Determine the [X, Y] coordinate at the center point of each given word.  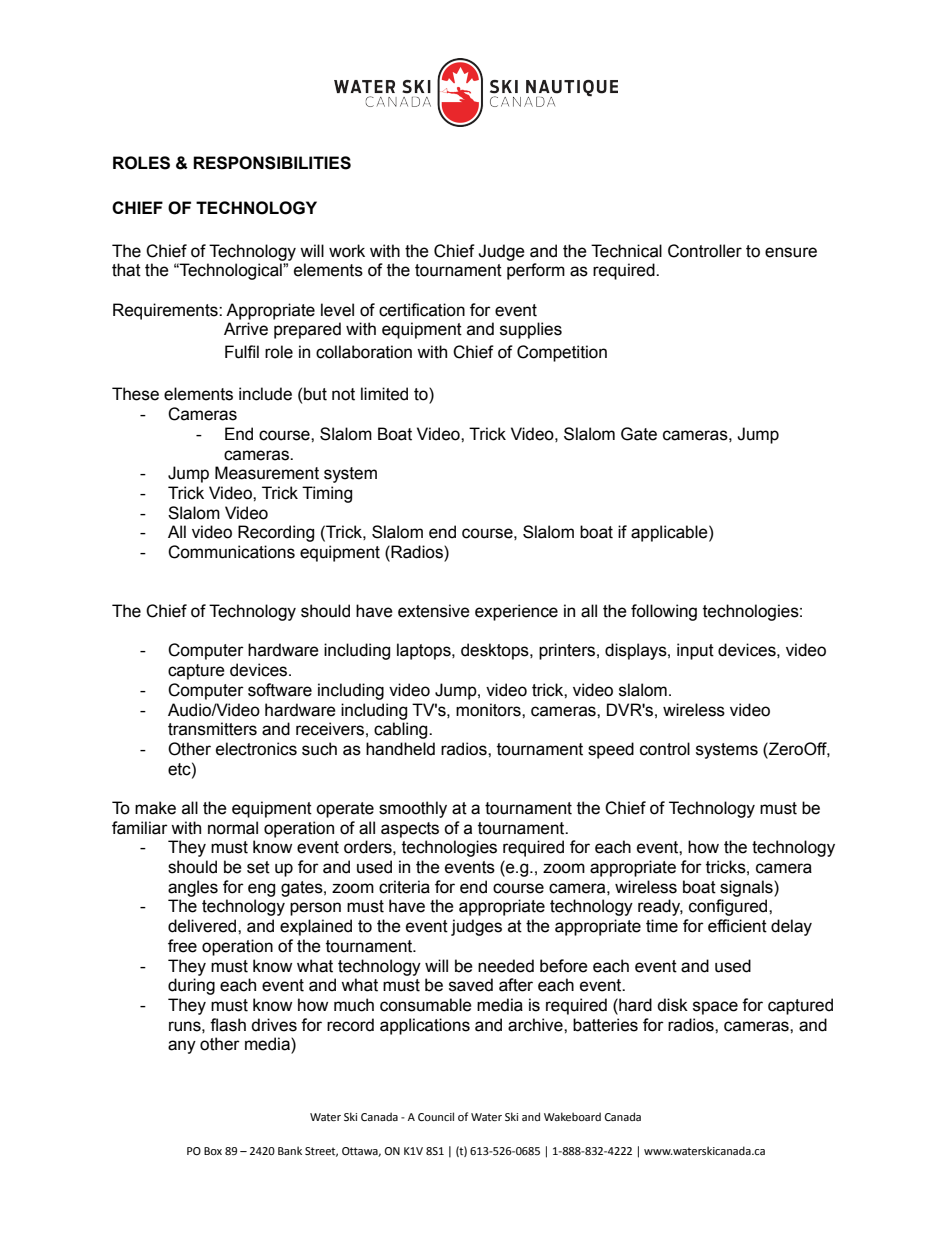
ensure [791, 252]
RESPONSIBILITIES [272, 163]
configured [729, 907]
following [664, 612]
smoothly [413, 809]
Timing [327, 494]
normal [233, 828]
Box [213, 1151]
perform [536, 271]
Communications [231, 552]
